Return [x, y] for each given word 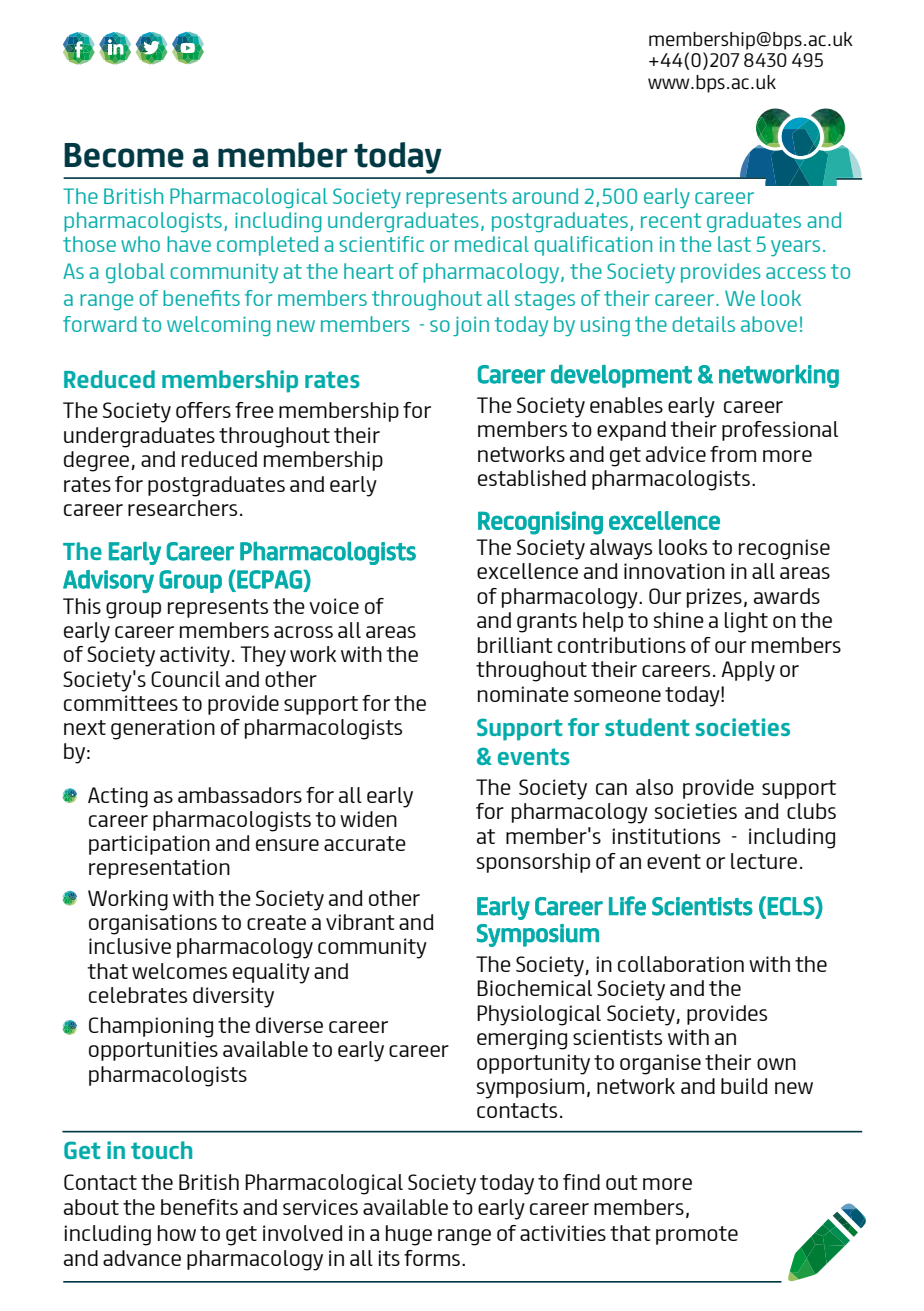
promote [697, 1235]
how [177, 1233]
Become [124, 155]
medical [492, 244]
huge [409, 1235]
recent [671, 220]
